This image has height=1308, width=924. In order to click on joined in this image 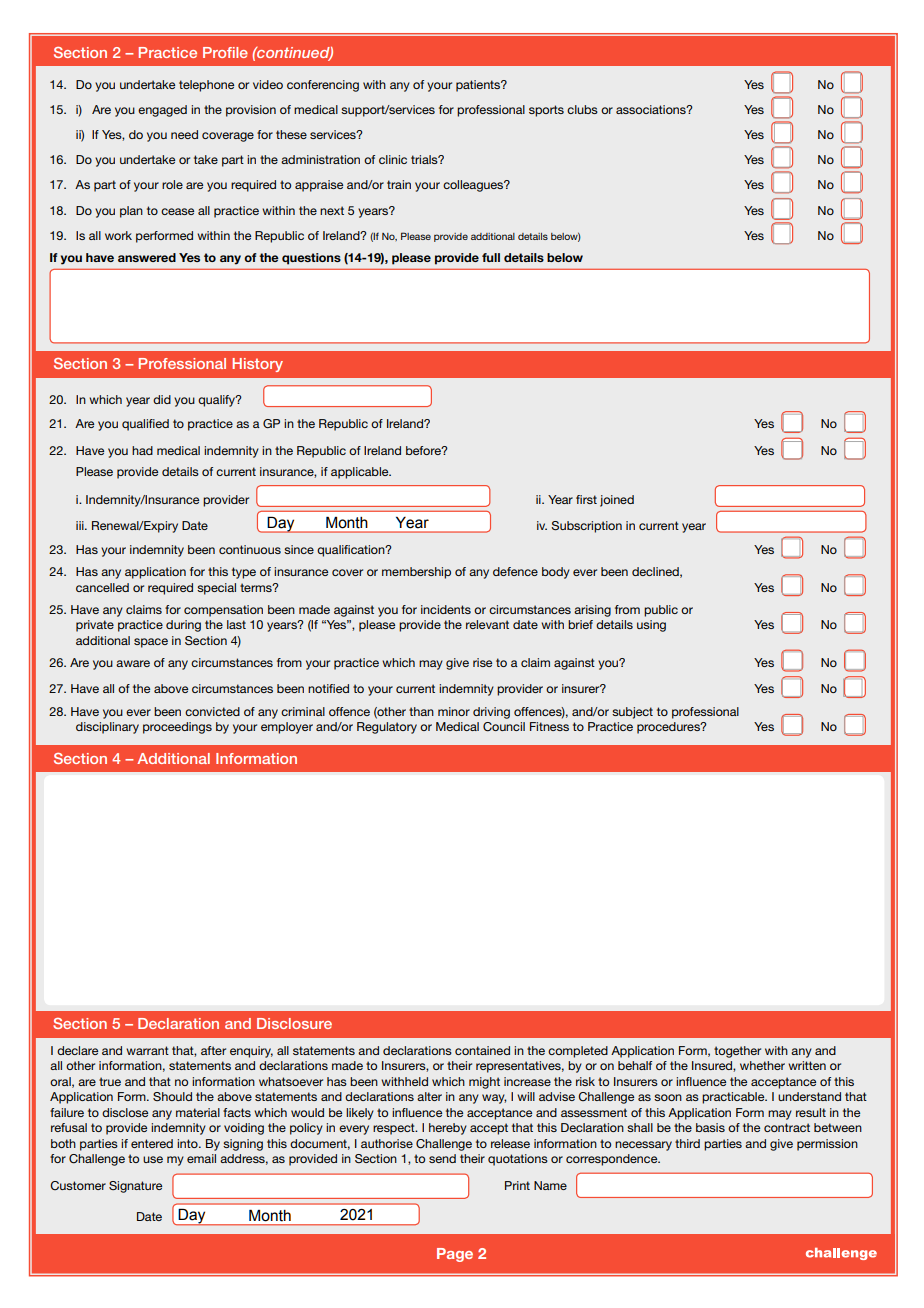, I will do `click(617, 501)`.
